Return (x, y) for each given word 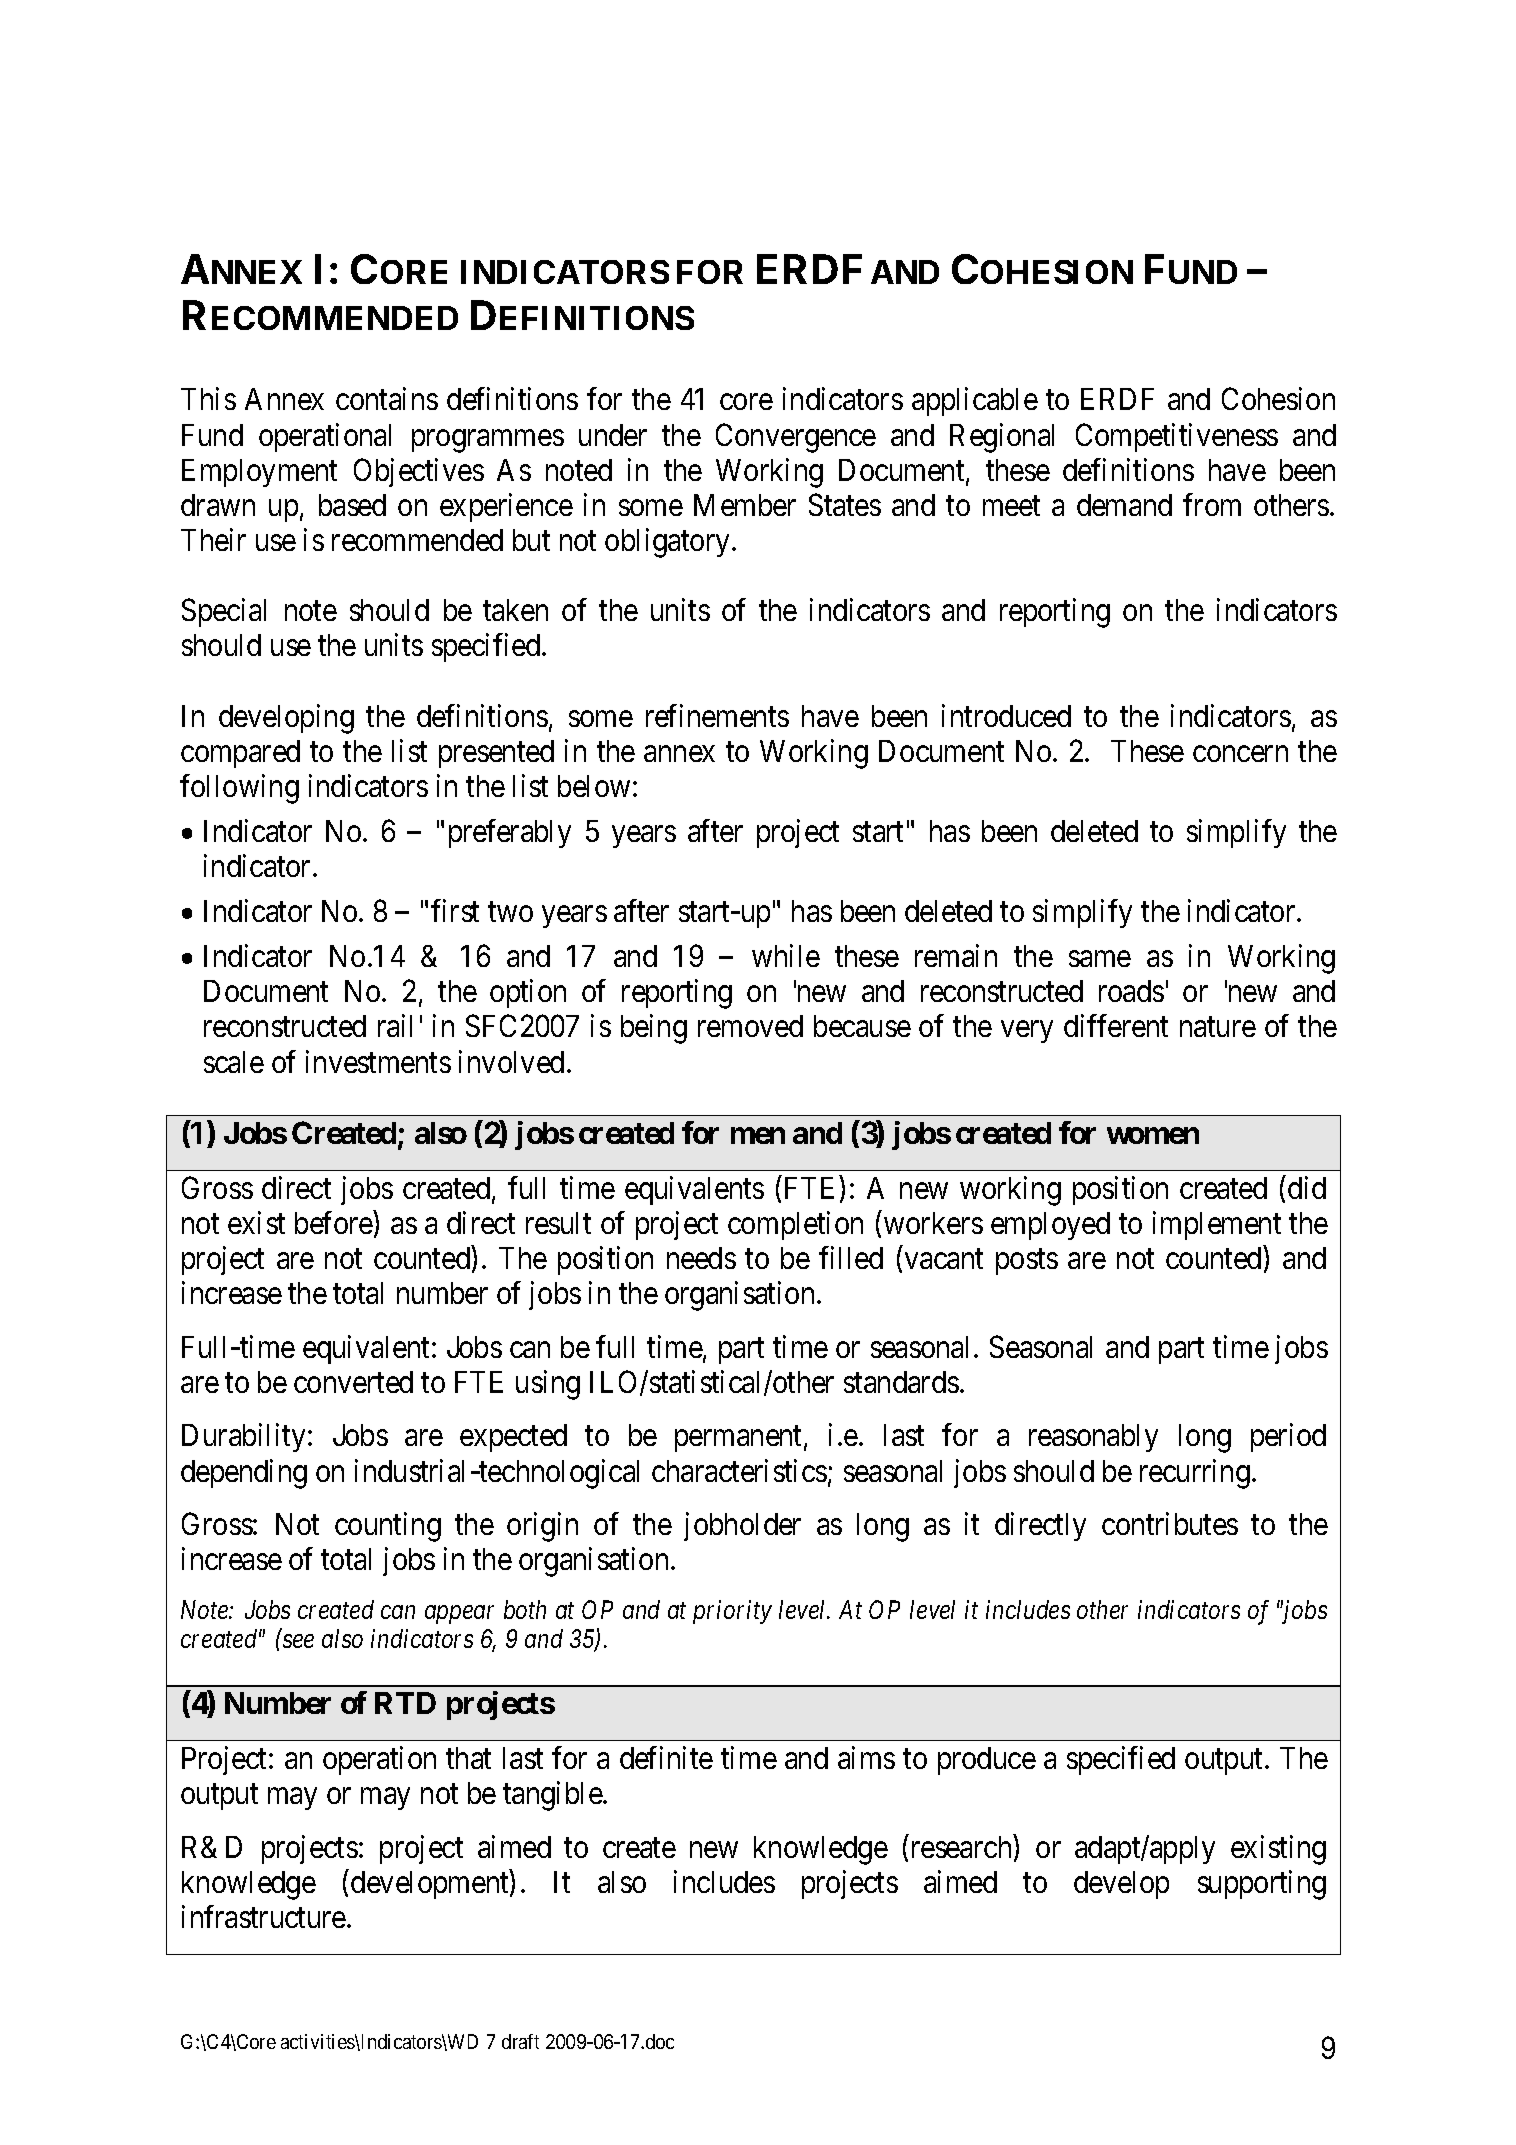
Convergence (796, 438)
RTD (405, 1703)
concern (1240, 754)
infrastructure (264, 1916)
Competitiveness (1177, 437)
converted (353, 1382)
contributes (1170, 1523)
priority (732, 1612)
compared (240, 754)
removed (750, 1026)
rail (395, 1026)
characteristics (739, 1470)
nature (1218, 1027)
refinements (717, 715)
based (352, 505)
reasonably (1093, 1438)
